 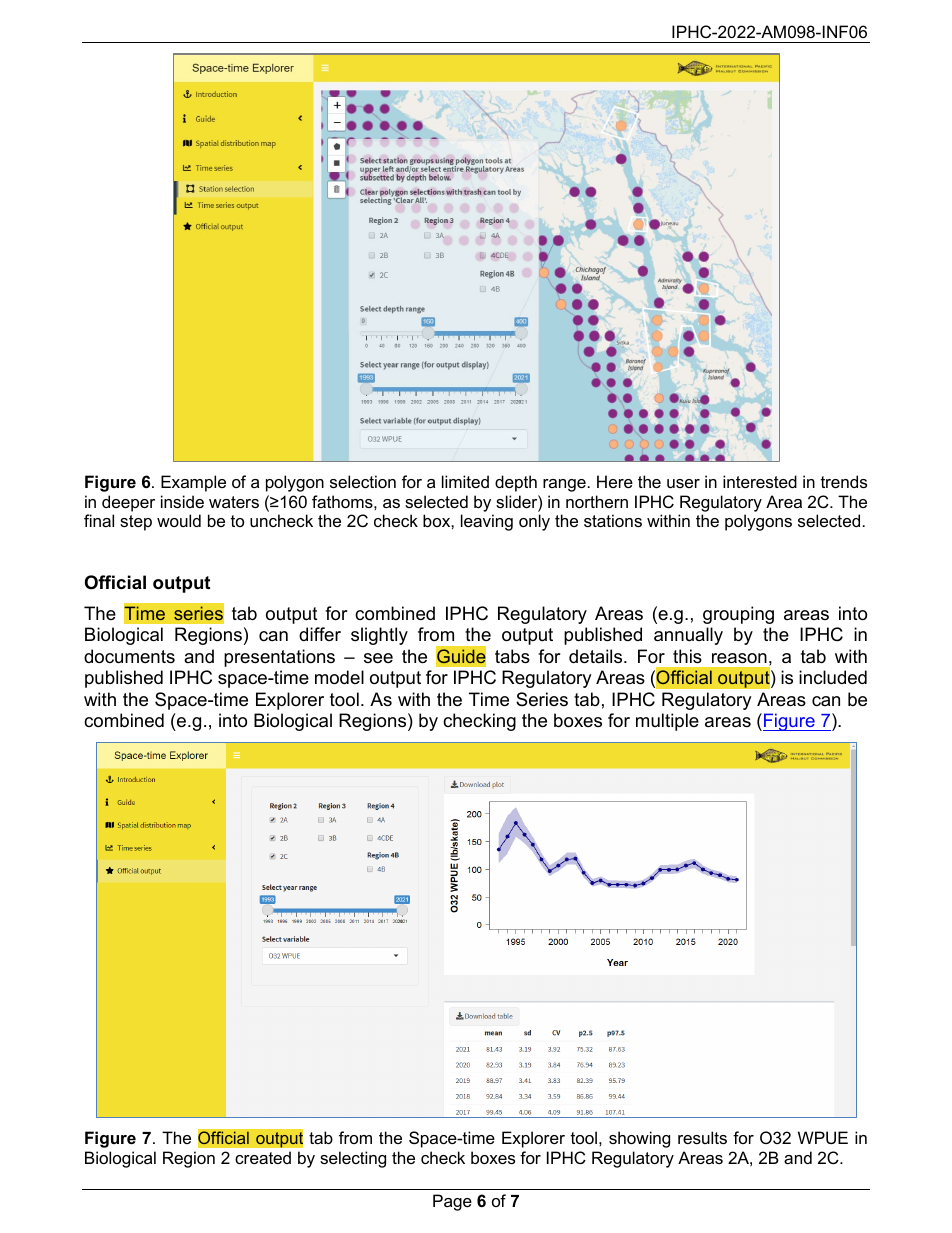 What do you see at coordinates (760, 481) in the image?
I see `interested` at bounding box center [760, 481].
